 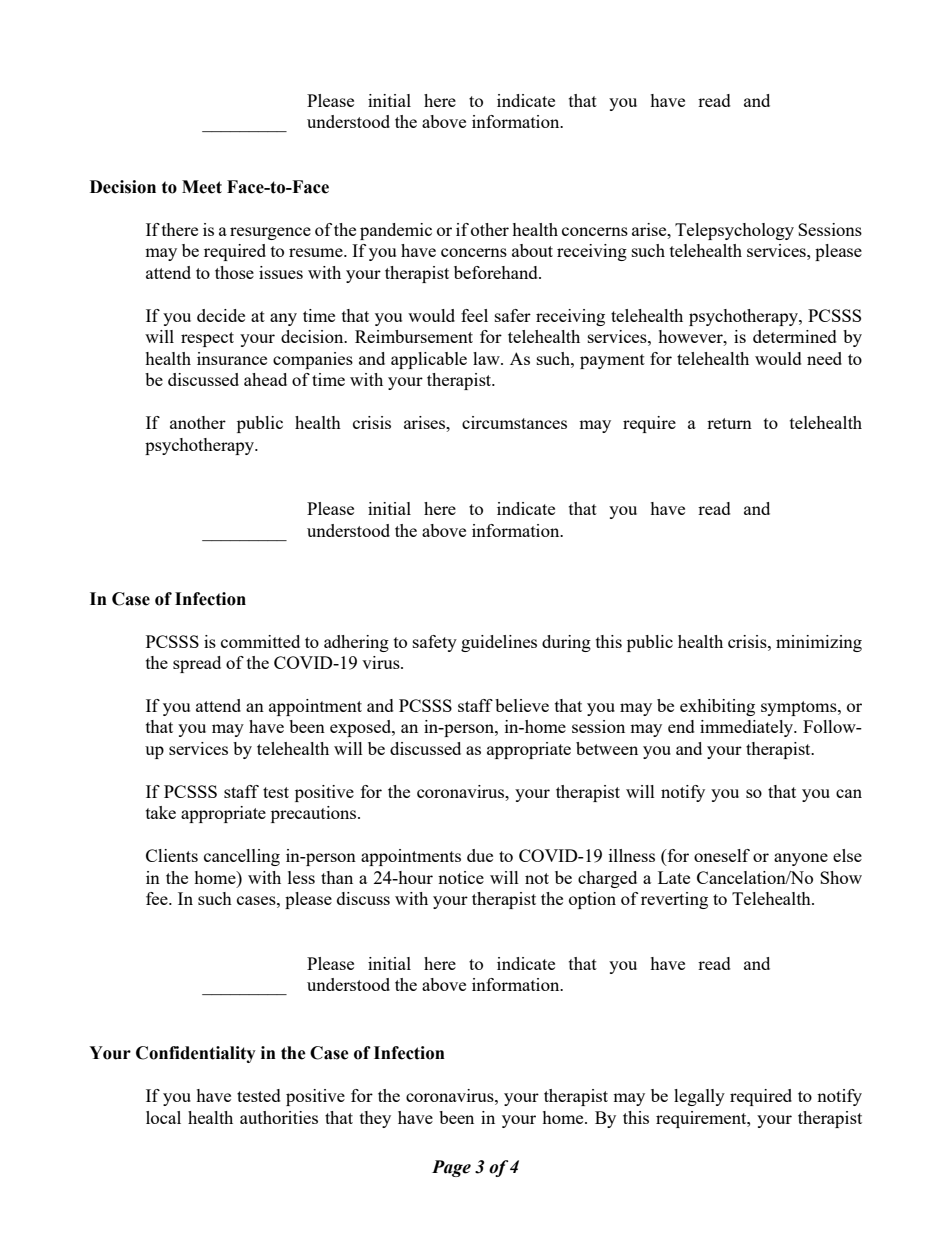 What do you see at coordinates (729, 423) in the image?
I see `return` at bounding box center [729, 423].
